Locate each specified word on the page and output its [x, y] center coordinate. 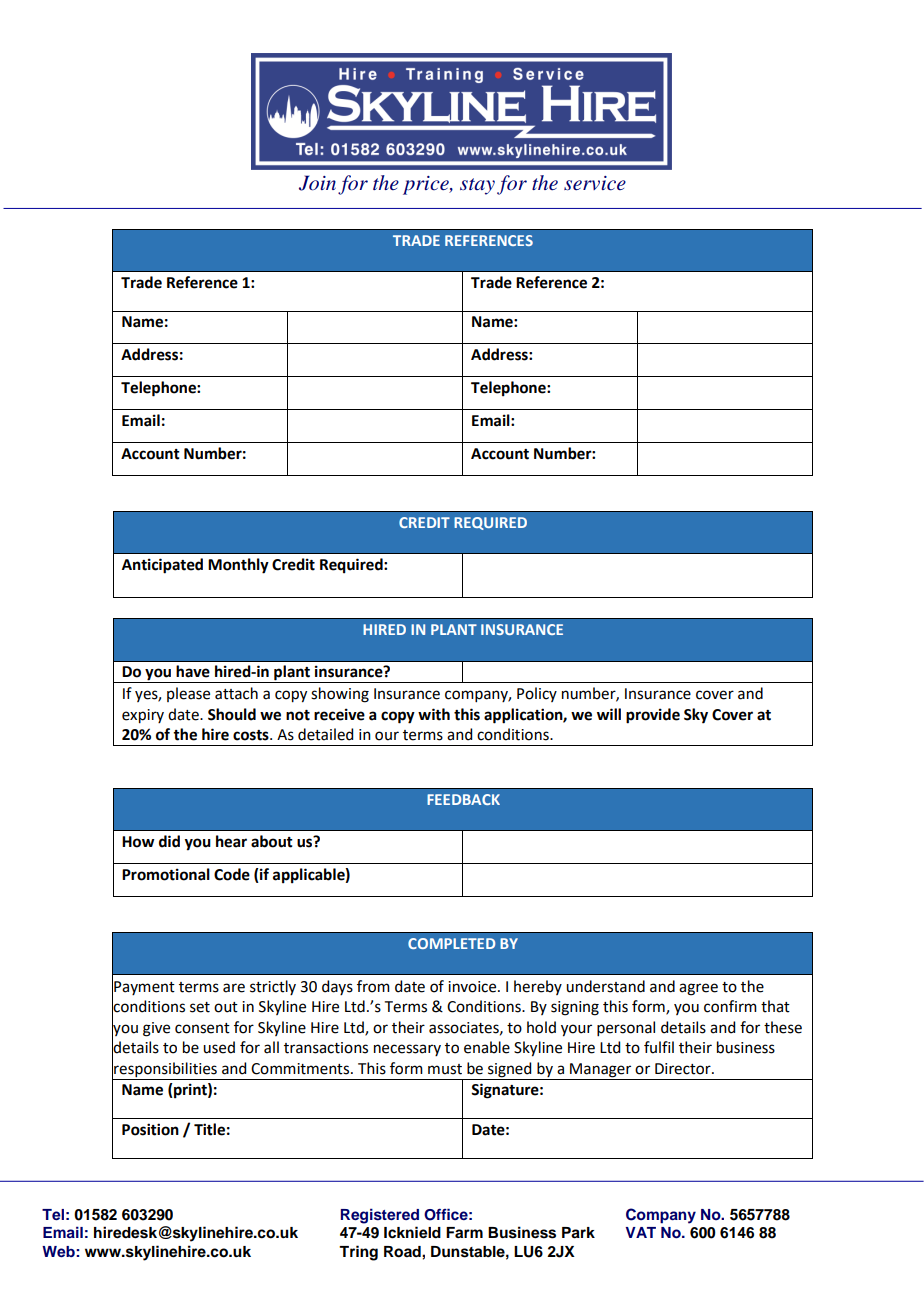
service [595, 183]
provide [653, 716]
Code [232, 874]
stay [477, 186]
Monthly [238, 566]
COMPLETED [451, 943]
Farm [464, 1232]
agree [698, 989]
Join [317, 183]
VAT [641, 1232]
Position [150, 1129]
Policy [537, 694]
